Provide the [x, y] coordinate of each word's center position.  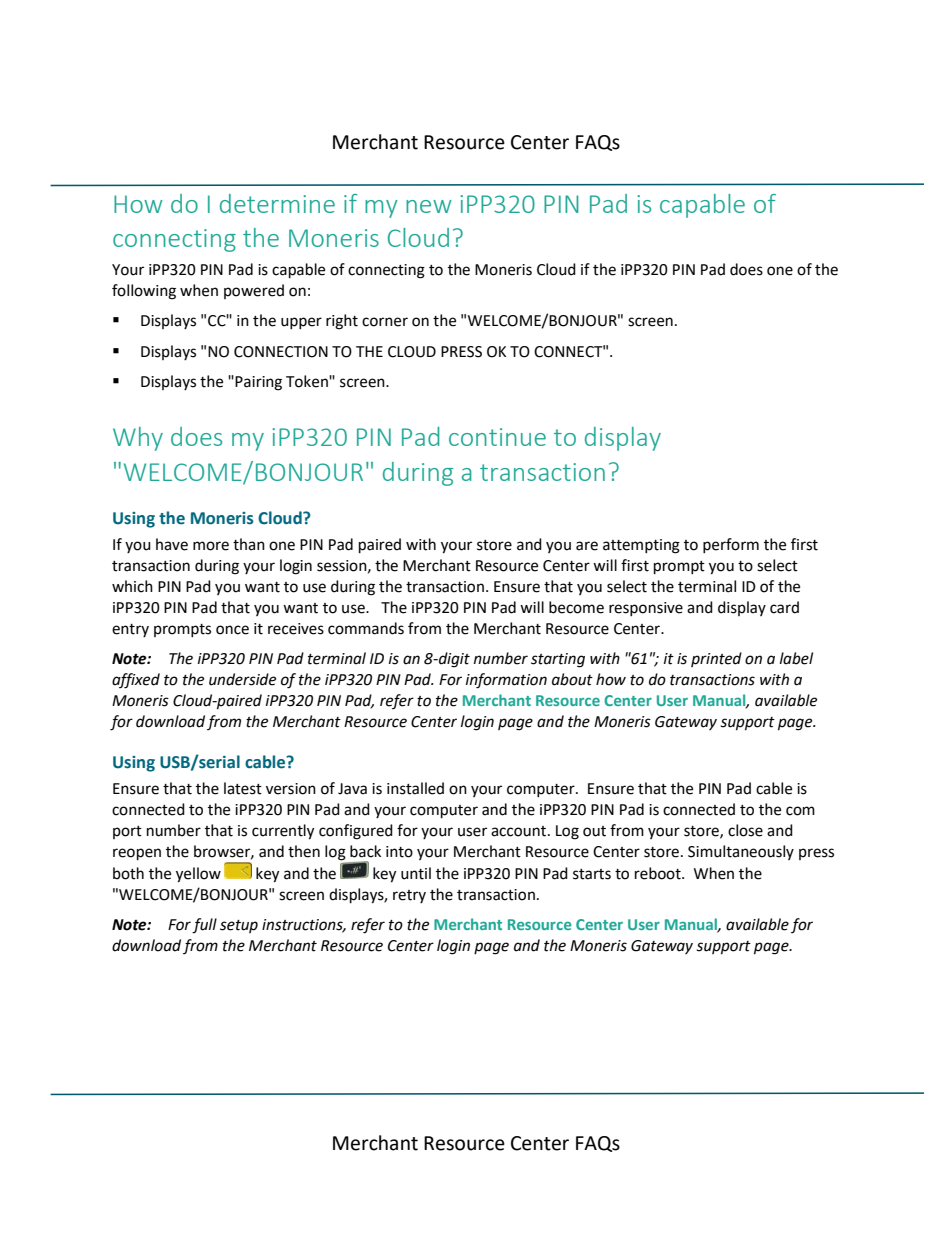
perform [731, 545]
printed [716, 659]
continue [497, 437]
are [587, 546]
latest [243, 788]
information [506, 681]
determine [277, 203]
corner [385, 322]
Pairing [258, 383]
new [429, 206]
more [211, 546]
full [204, 926]
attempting [641, 546]
